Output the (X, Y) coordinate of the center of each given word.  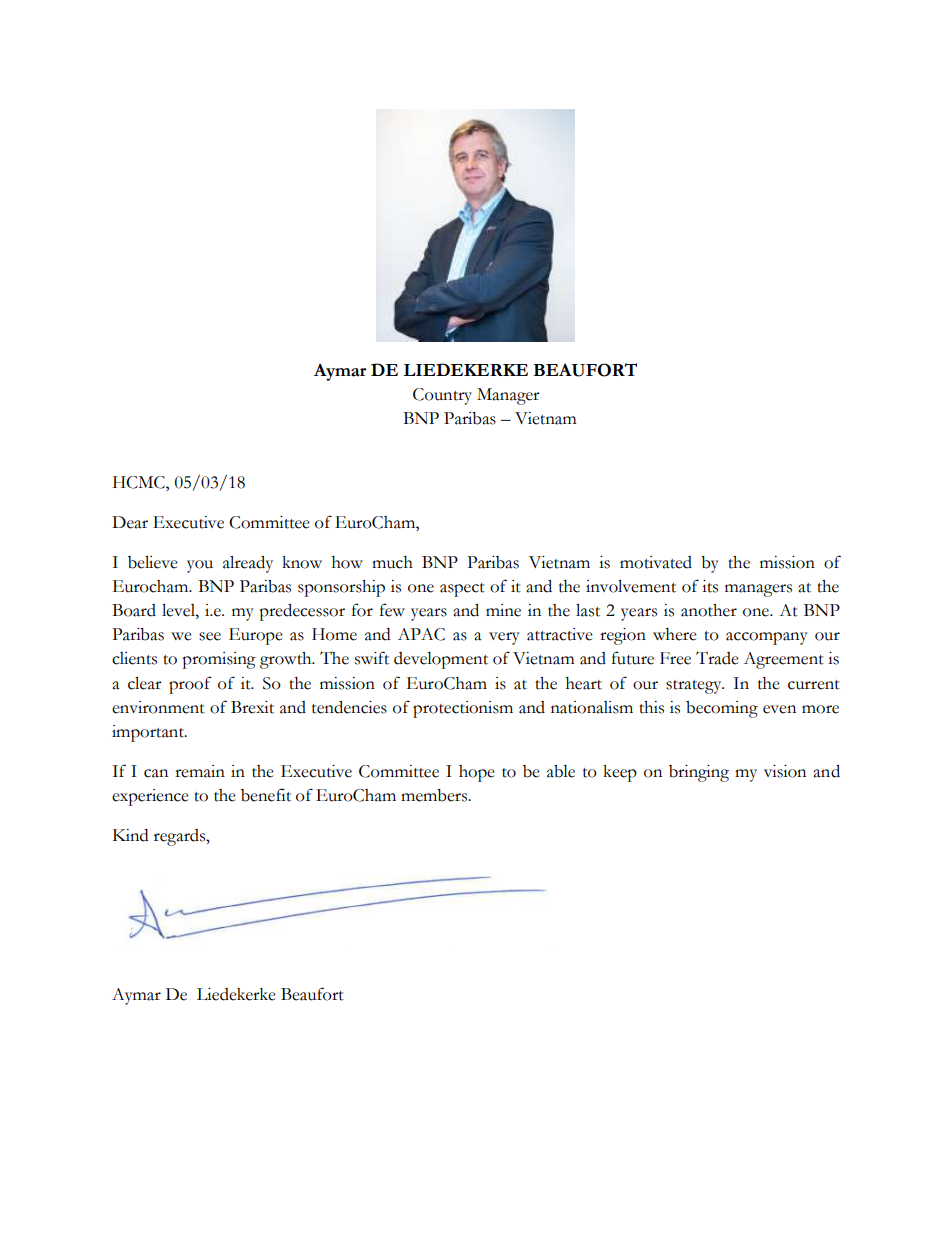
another (709, 610)
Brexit (252, 707)
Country (442, 396)
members (435, 795)
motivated (656, 562)
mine (503, 610)
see (210, 636)
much (392, 562)
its (710, 586)
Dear (130, 522)
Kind (130, 835)
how (347, 562)
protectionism (463, 709)
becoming (722, 709)
